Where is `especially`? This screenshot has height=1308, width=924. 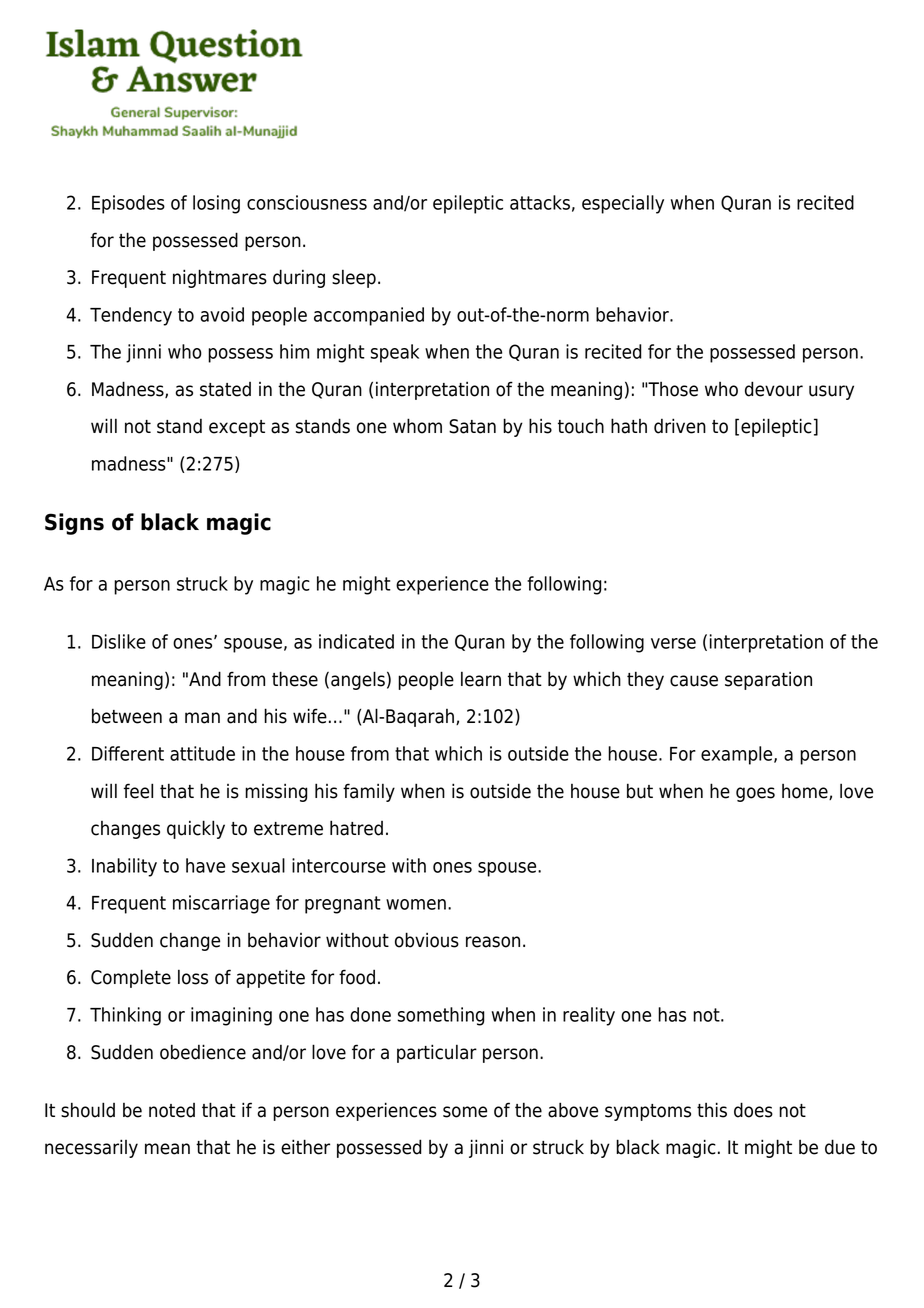
especially is located at coordinates (623, 204).
